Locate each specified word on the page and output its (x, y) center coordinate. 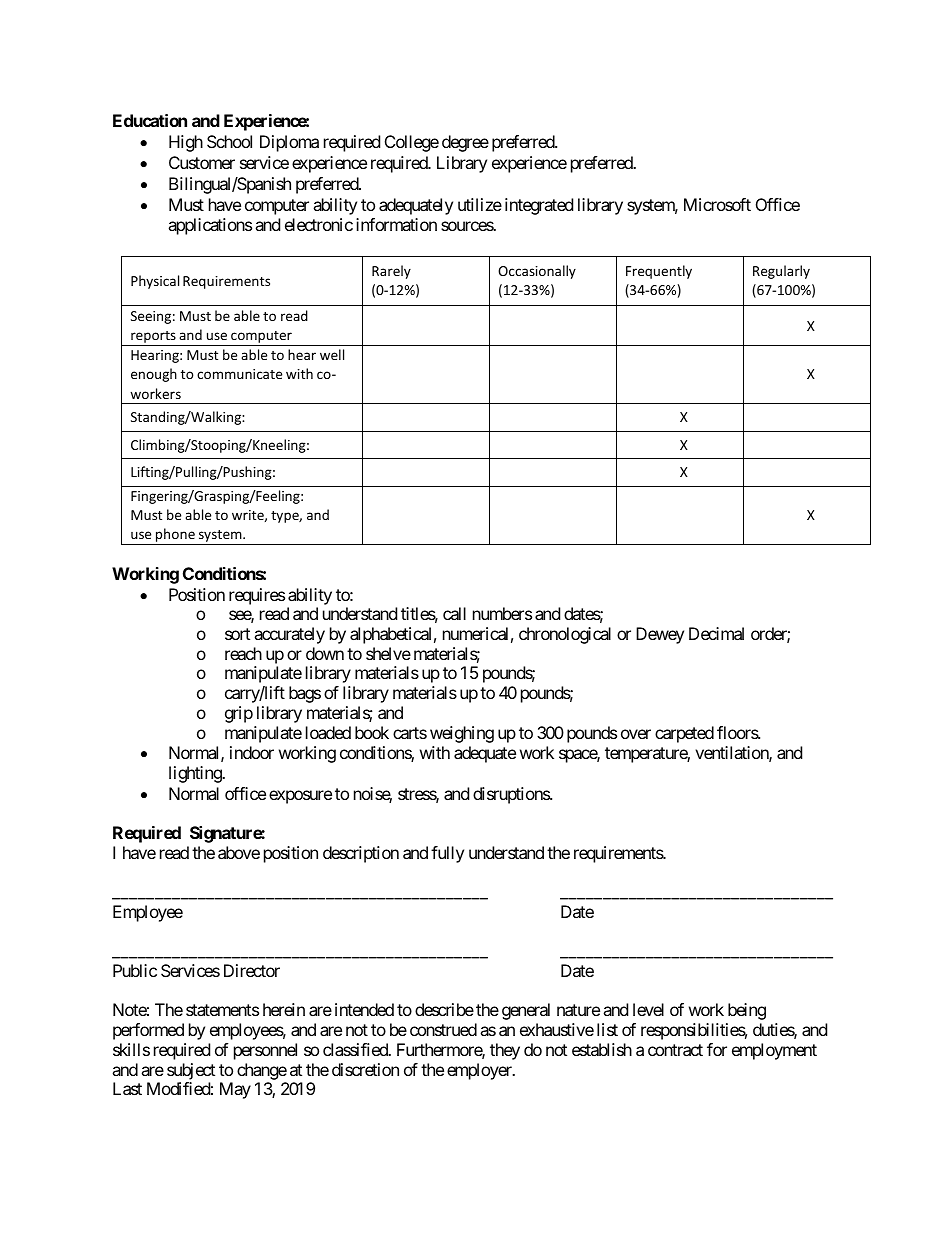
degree (465, 143)
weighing (462, 734)
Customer (202, 162)
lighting (196, 774)
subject (191, 1071)
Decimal (716, 633)
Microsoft (717, 204)
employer (480, 1071)
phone (175, 536)
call (454, 613)
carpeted (684, 734)
